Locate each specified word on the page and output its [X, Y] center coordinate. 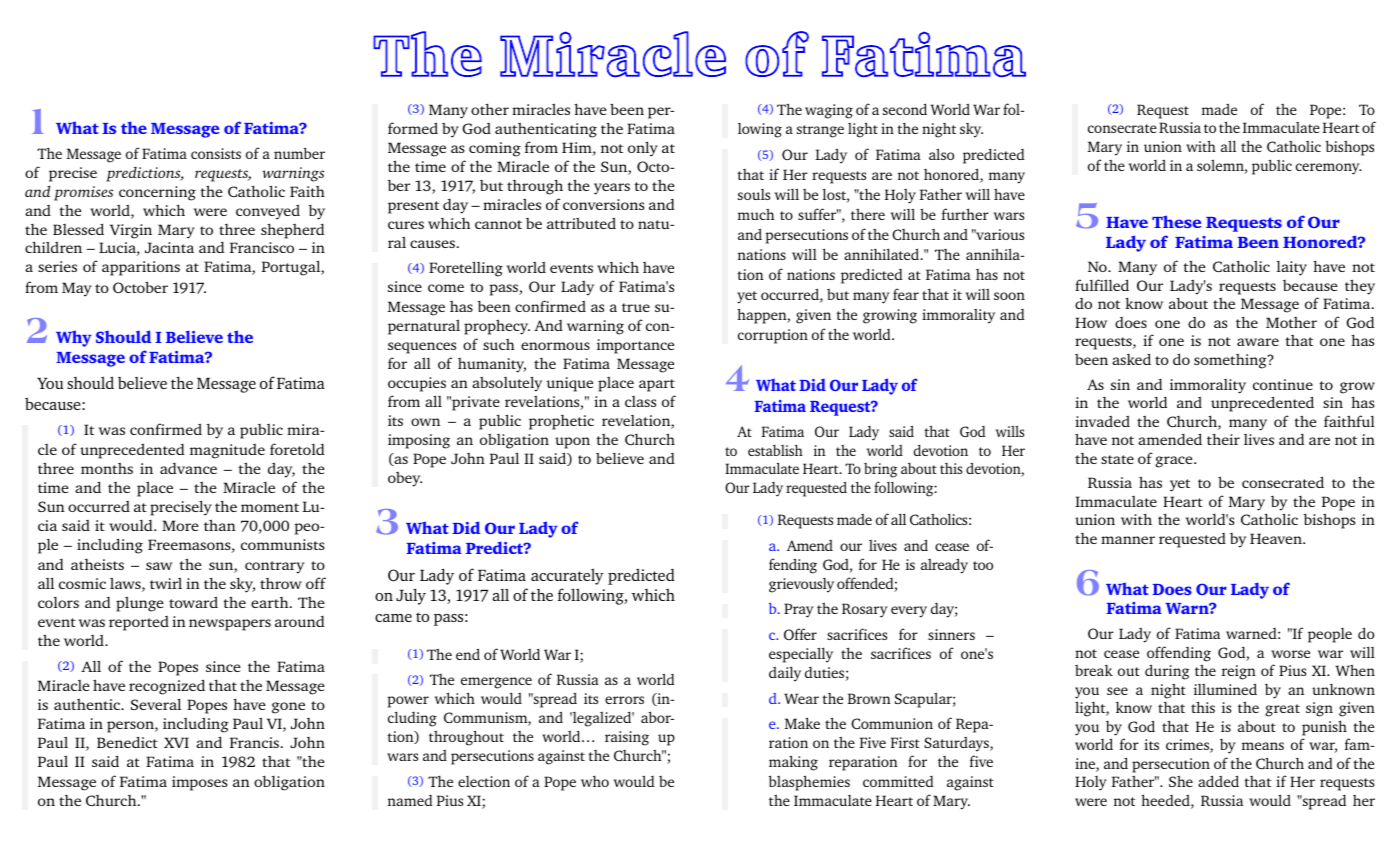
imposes [200, 783]
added [1218, 781]
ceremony [1328, 169]
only [643, 149]
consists [216, 153]
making [793, 763]
